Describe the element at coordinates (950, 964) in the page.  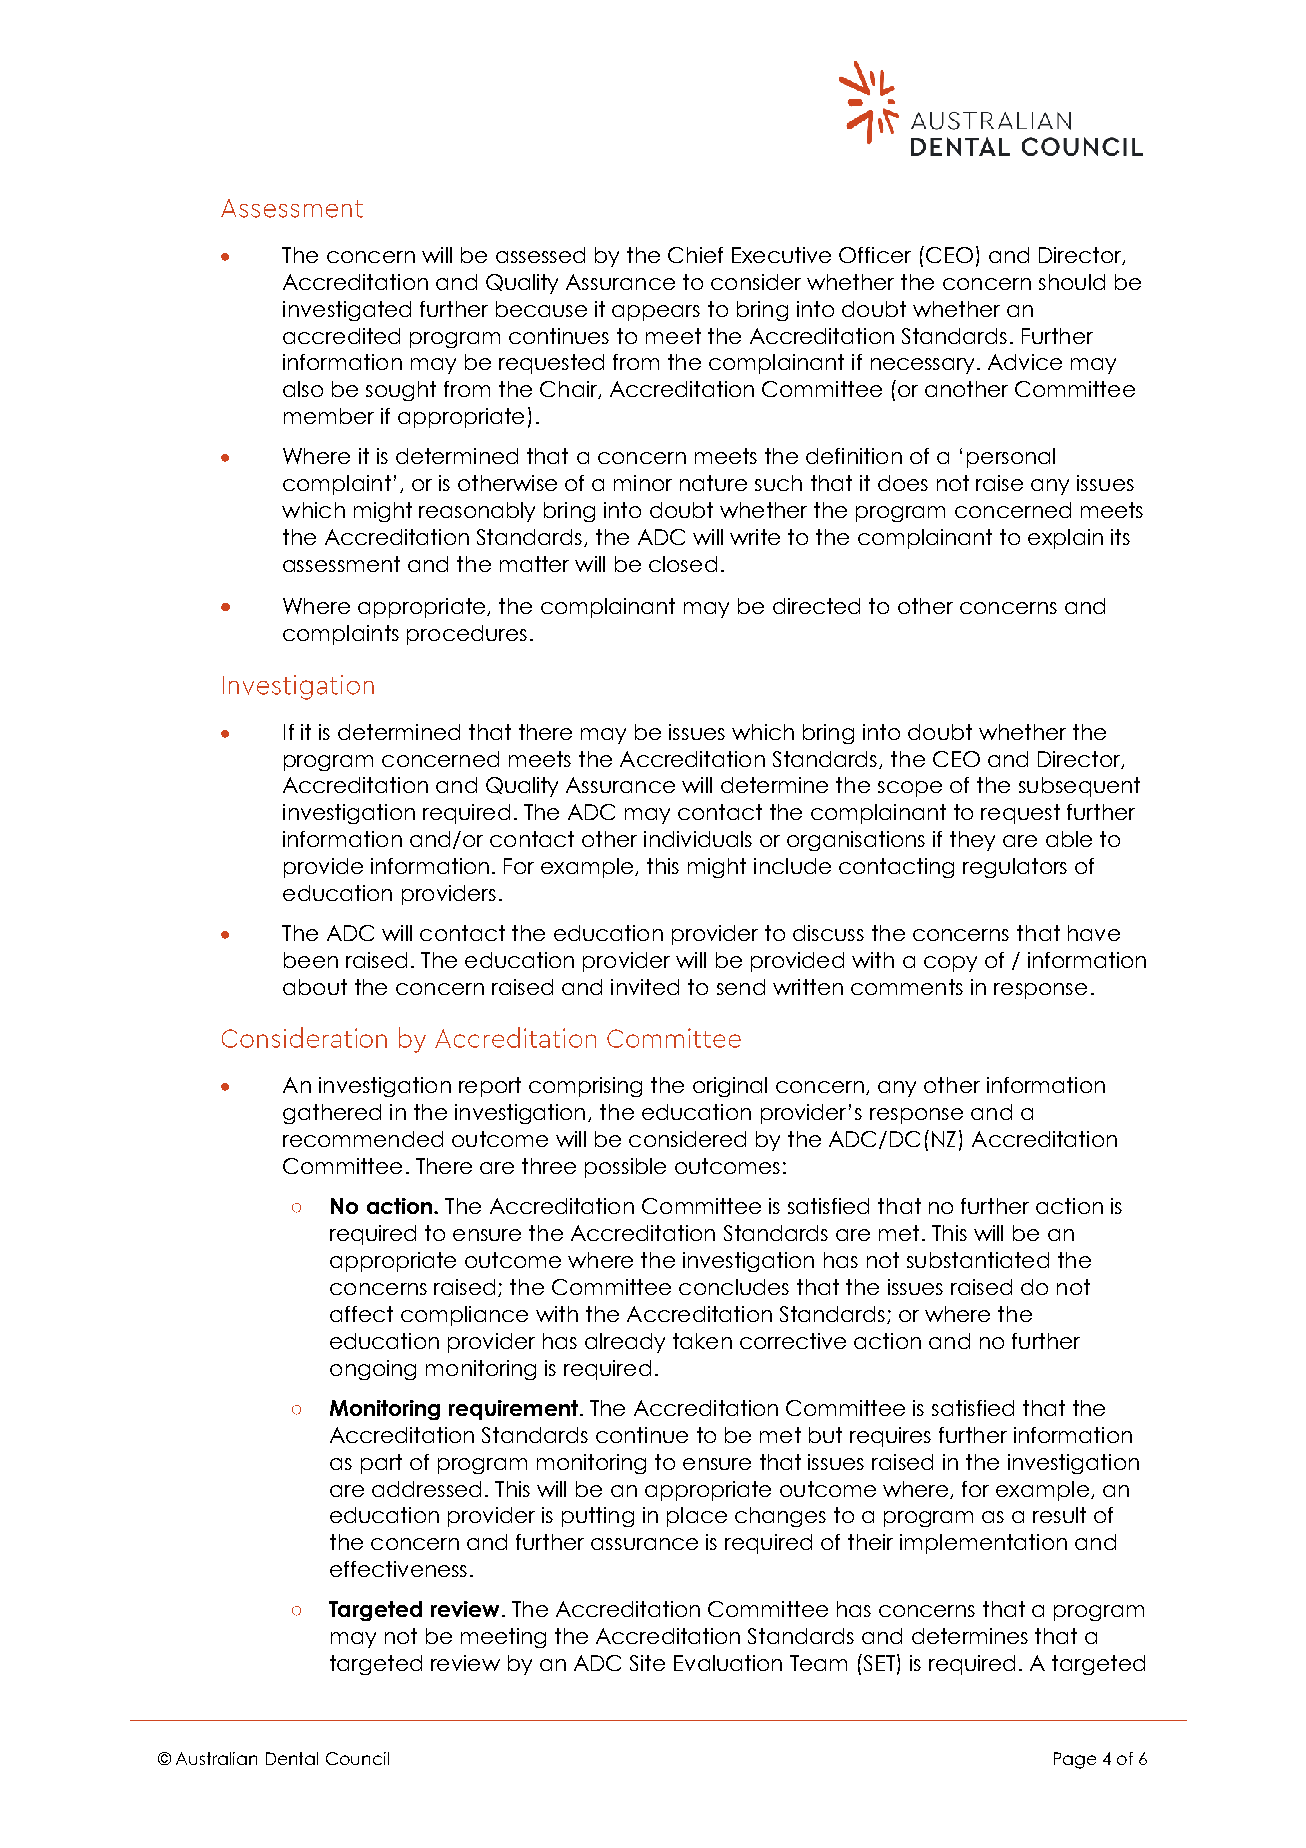
I see `copy` at that location.
